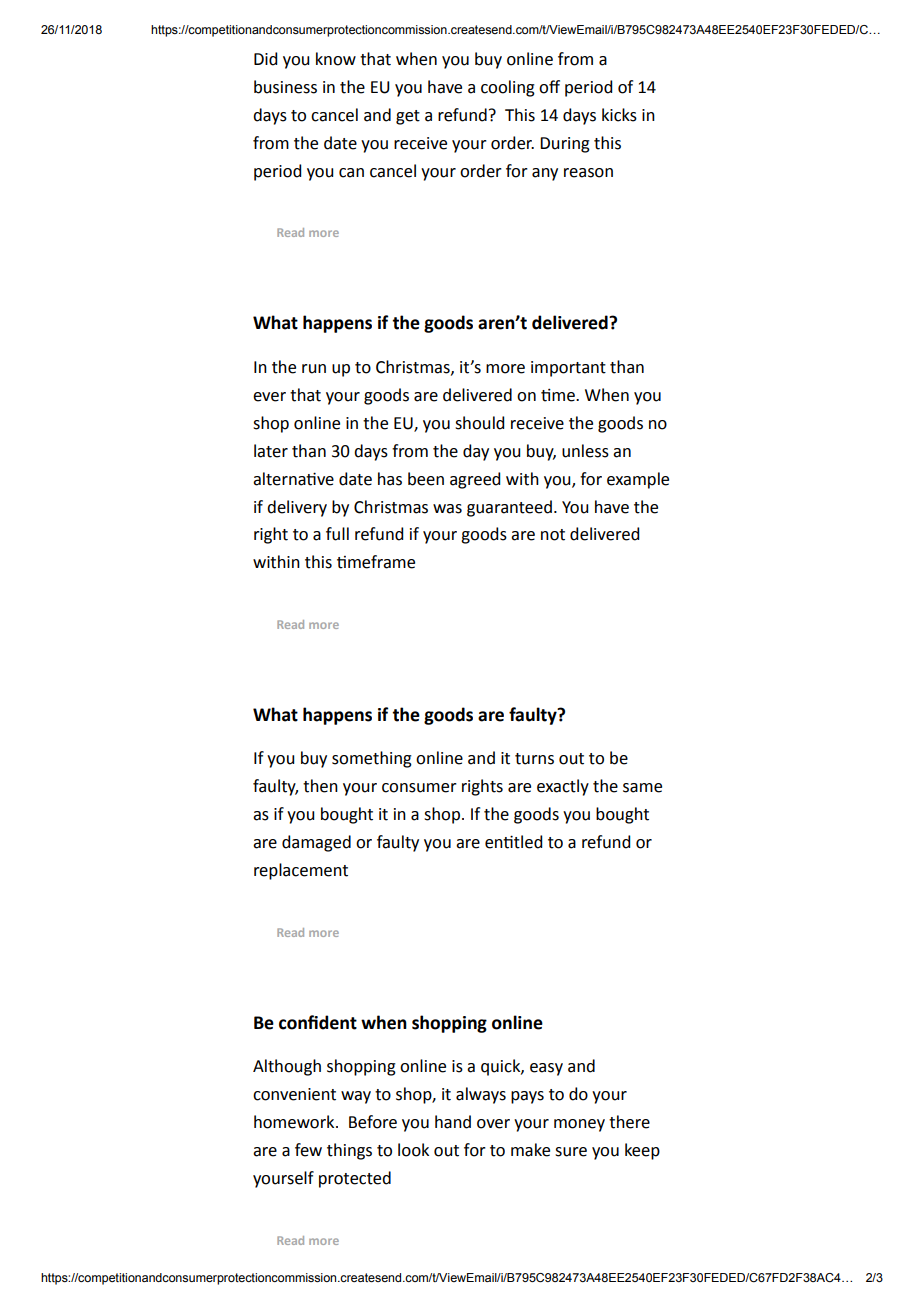 The height and width of the page is (1308, 924). I want to click on should, so click(479, 423).
